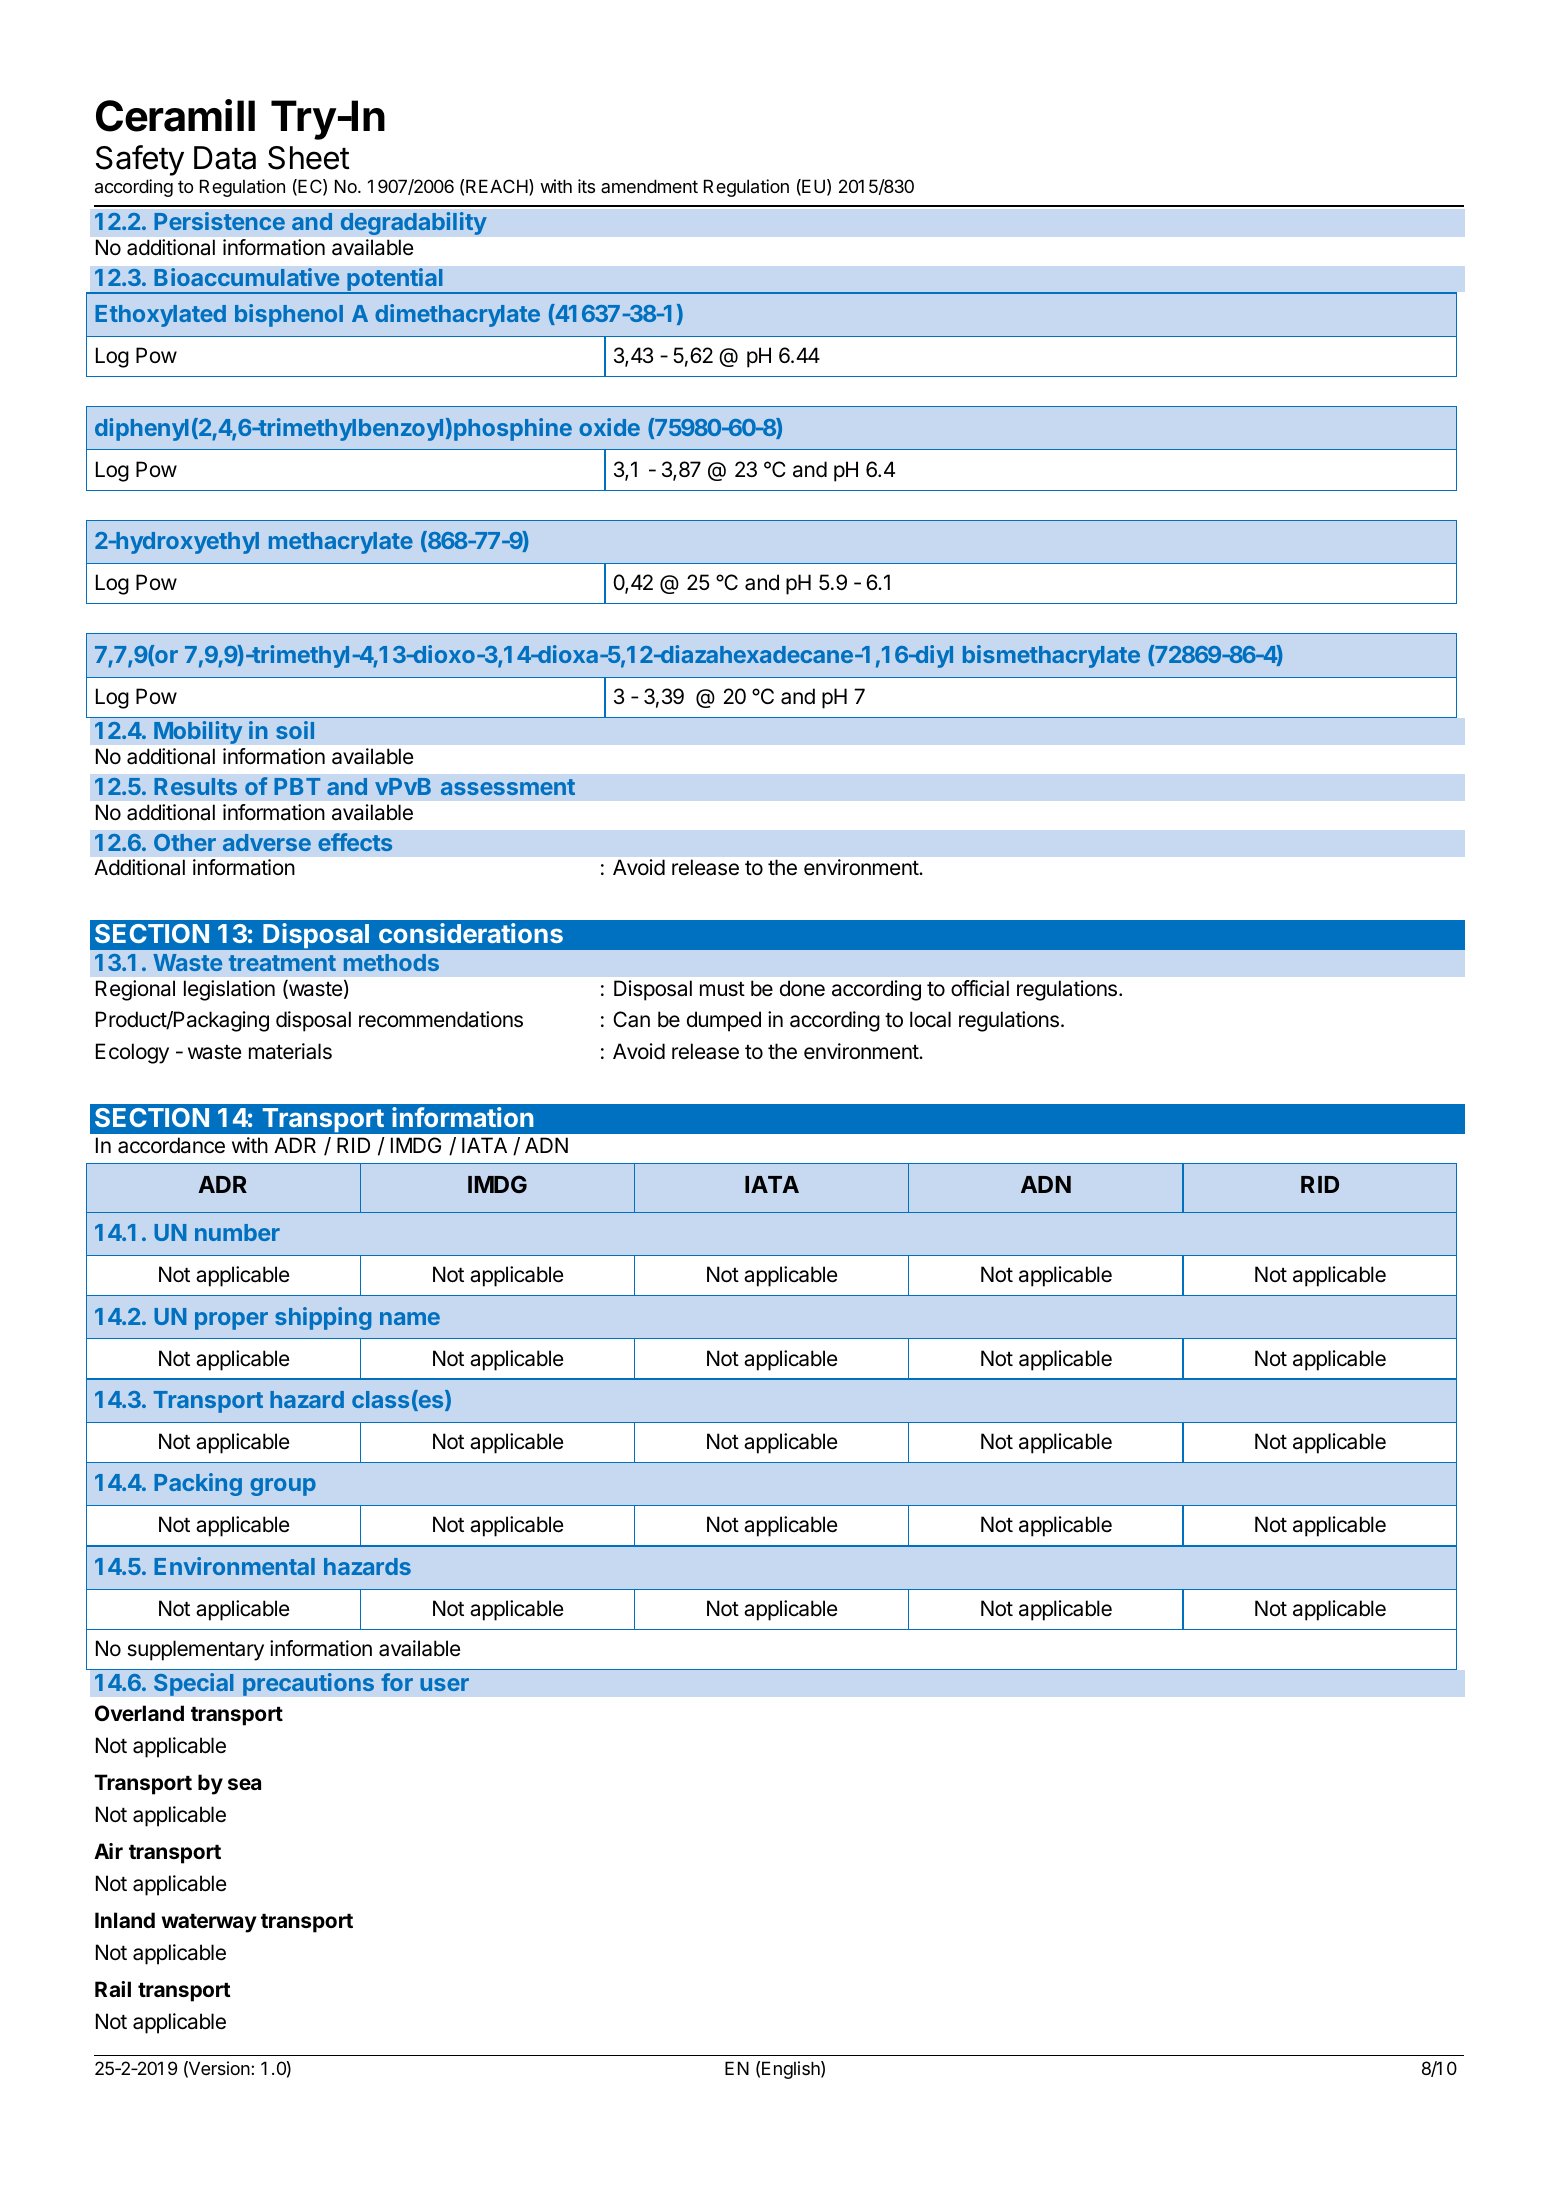  I want to click on precautions, so click(308, 1684).
